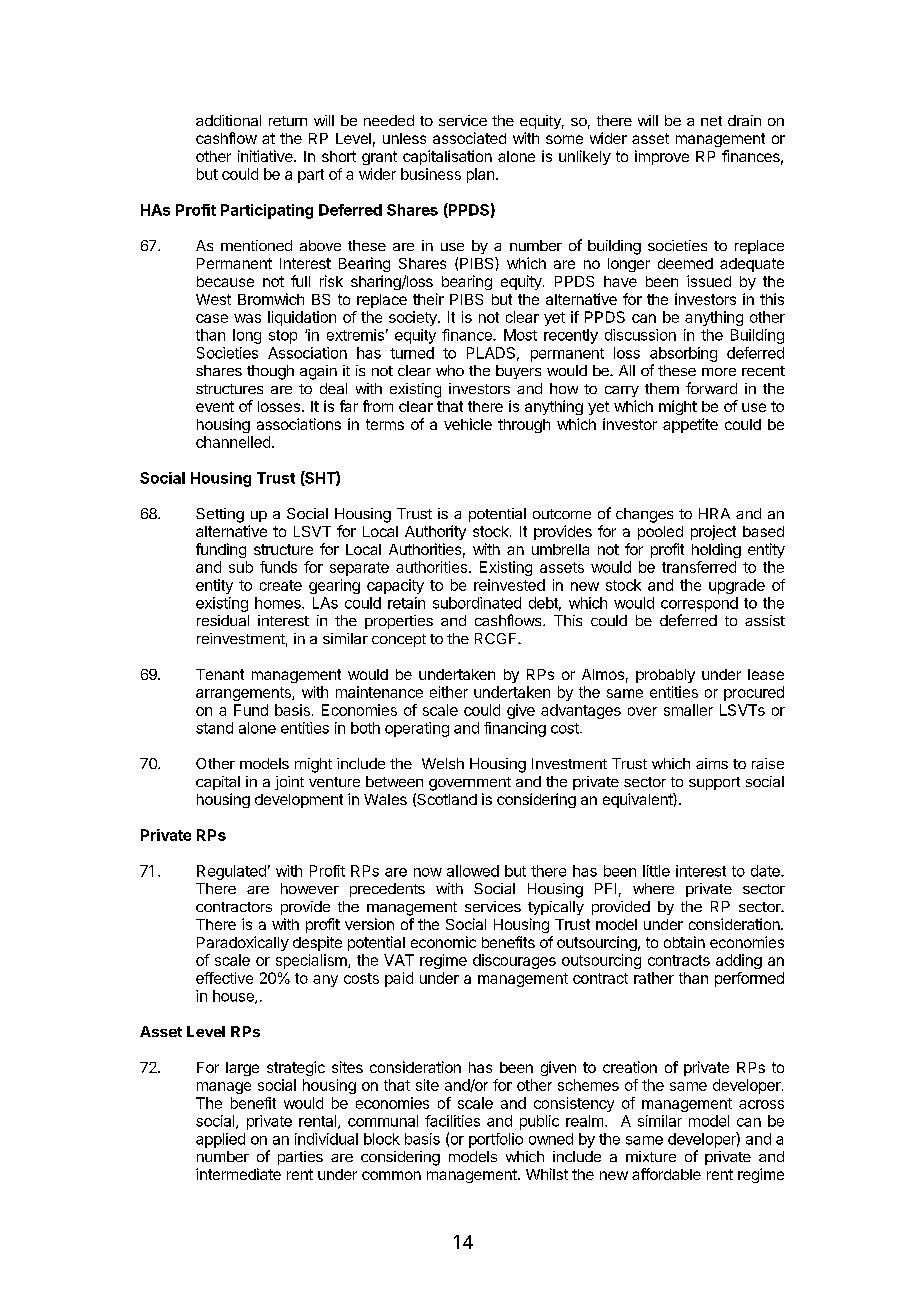  What do you see at coordinates (714, 783) in the screenshot?
I see `support` at bounding box center [714, 783].
